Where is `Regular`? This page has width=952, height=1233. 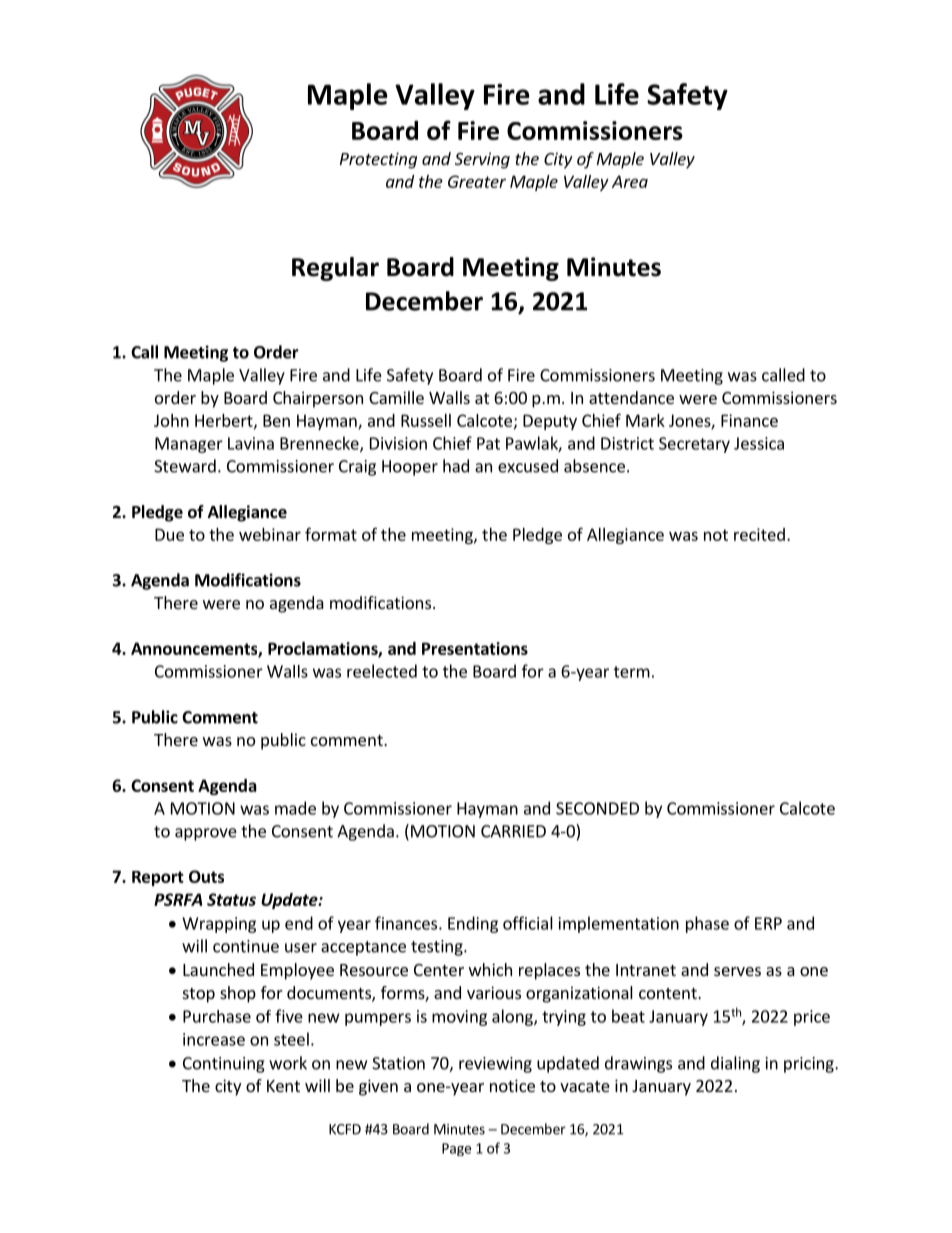 Regular is located at coordinates (335, 269).
